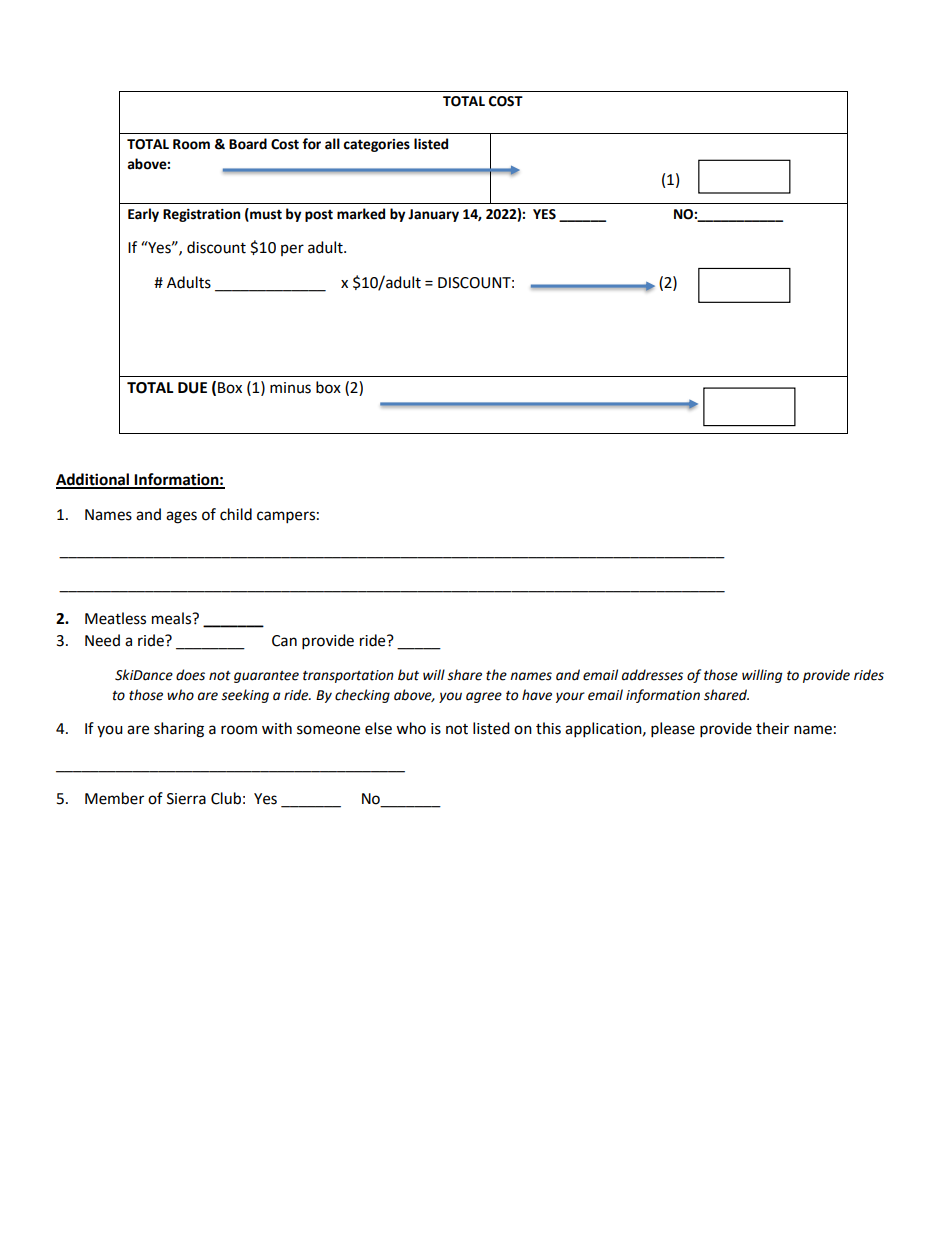 The height and width of the screenshot is (1233, 952). Describe the element at coordinates (433, 215) in the screenshot. I see `January` at that location.
